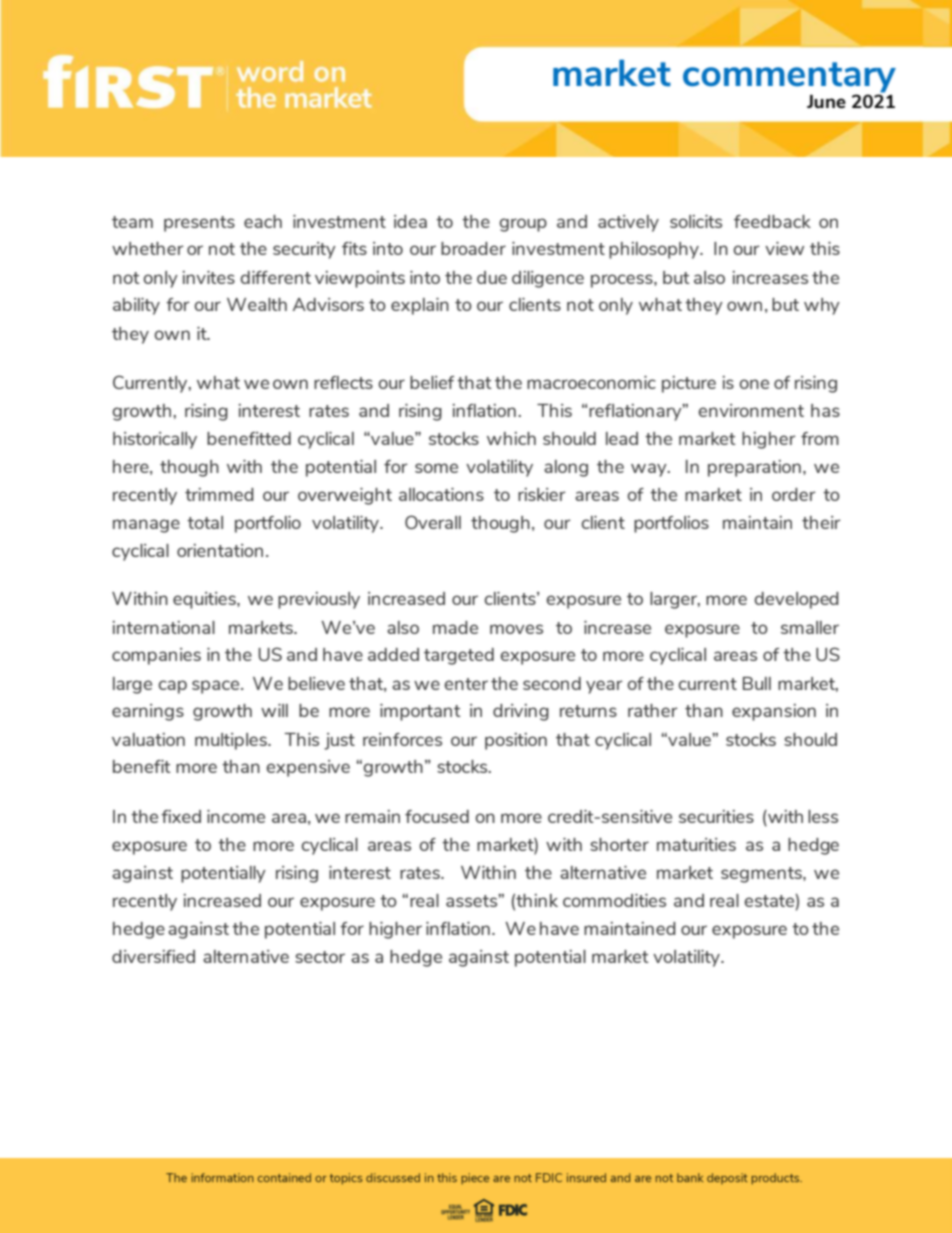 The width and height of the screenshot is (952, 1233). I want to click on group, so click(523, 225).
